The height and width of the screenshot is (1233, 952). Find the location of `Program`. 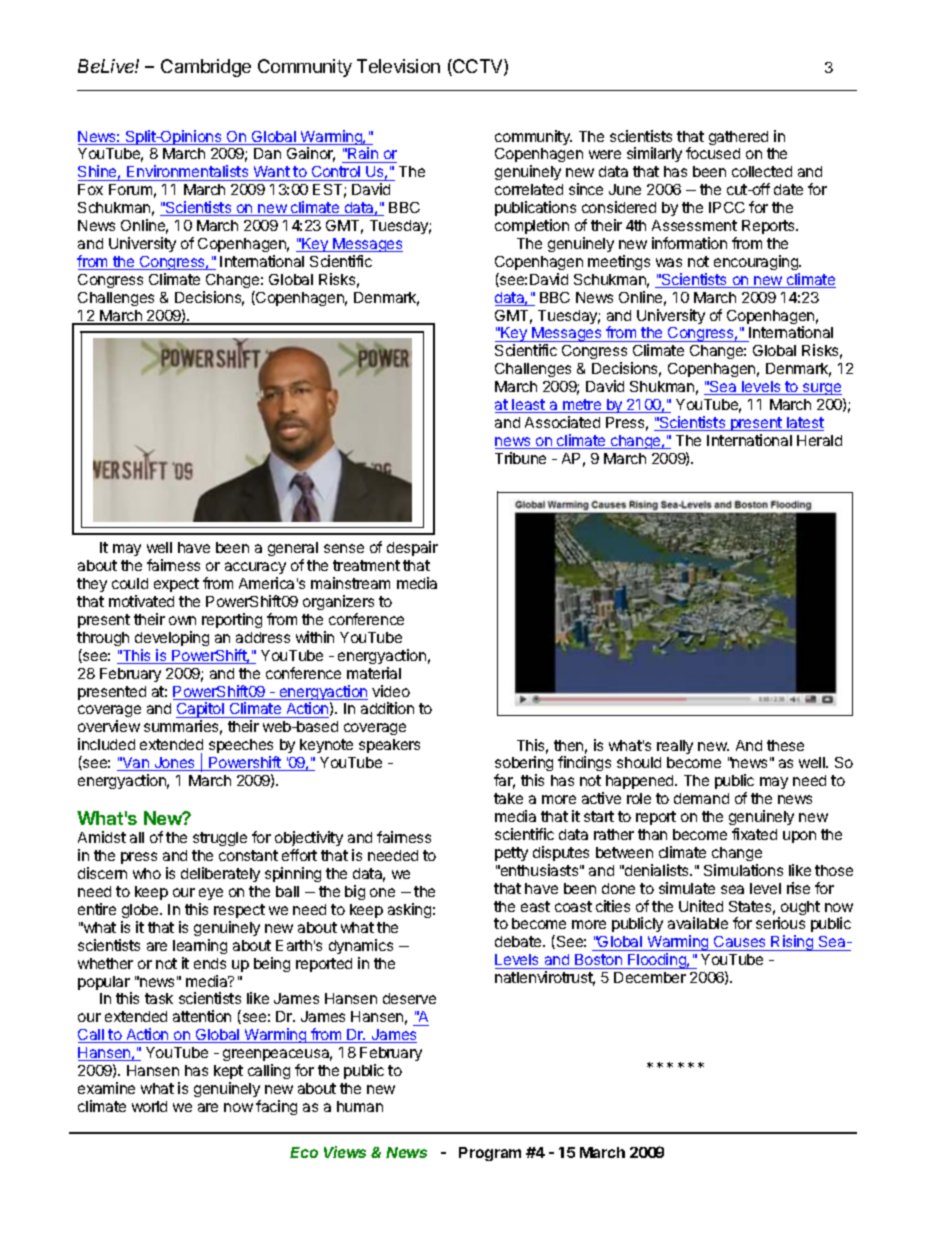

Program is located at coordinates (490, 1154).
